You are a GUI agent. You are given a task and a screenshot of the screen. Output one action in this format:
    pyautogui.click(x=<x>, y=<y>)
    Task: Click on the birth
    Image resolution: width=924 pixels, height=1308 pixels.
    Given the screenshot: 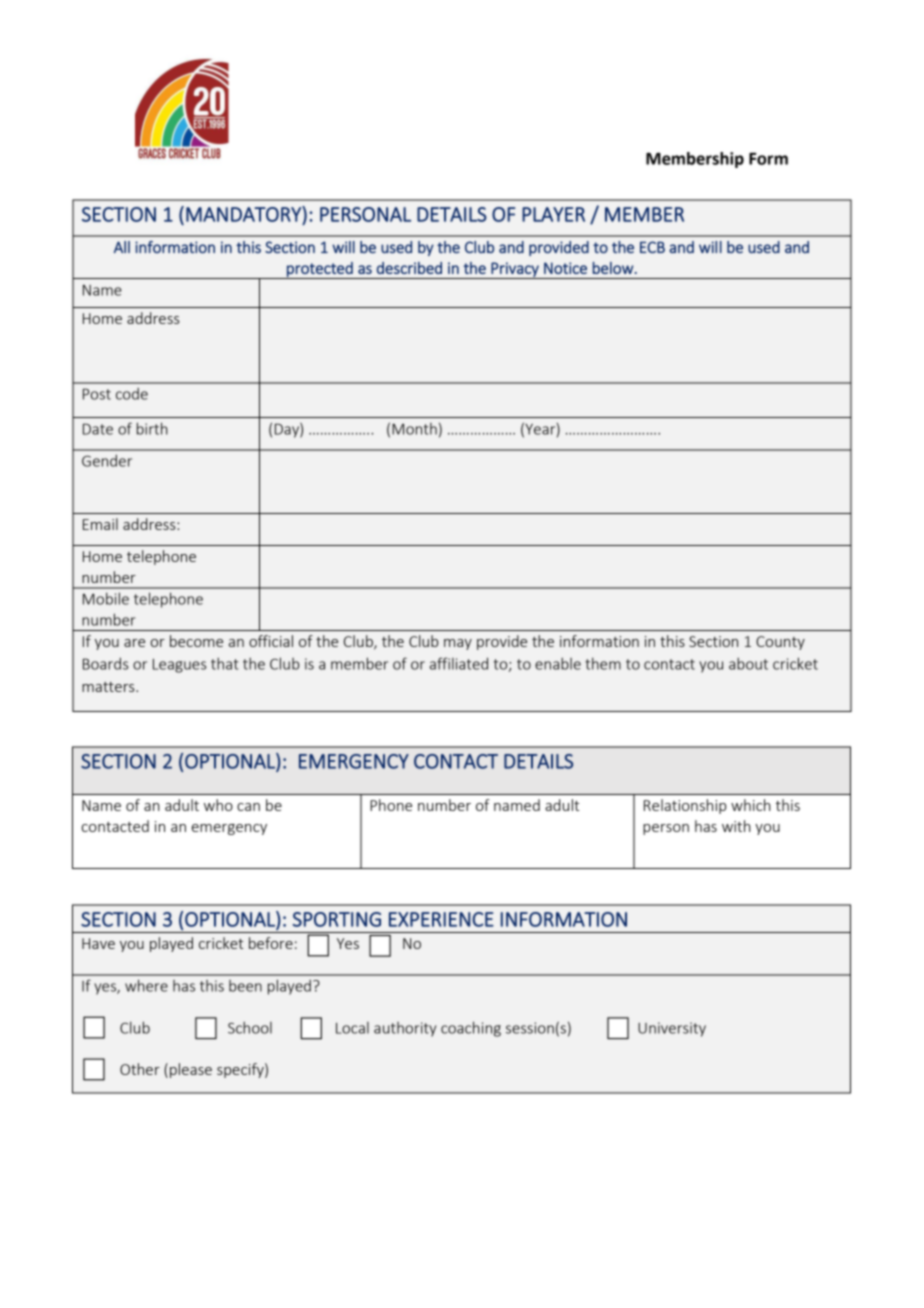 What is the action you would take?
    pyautogui.click(x=152, y=428)
